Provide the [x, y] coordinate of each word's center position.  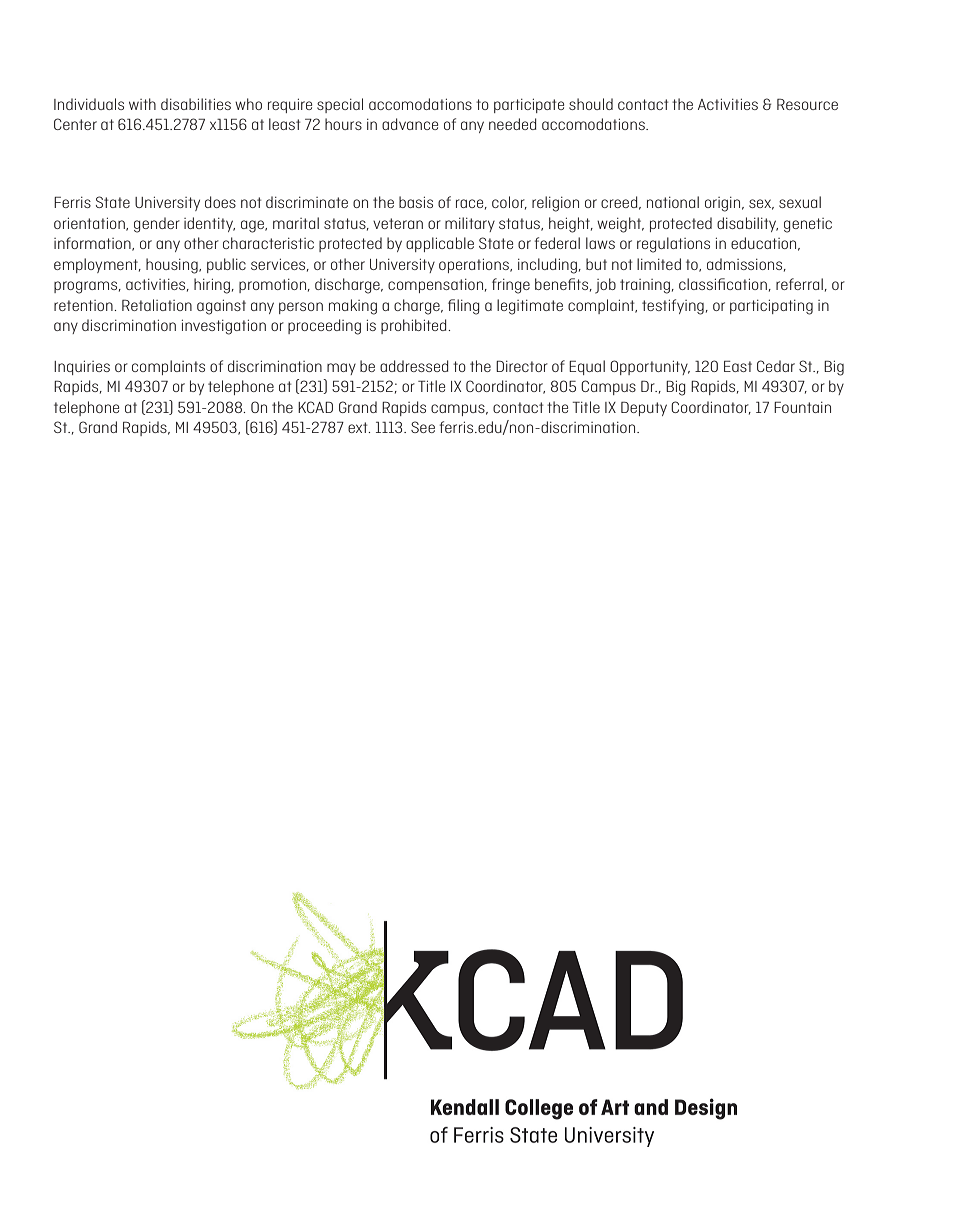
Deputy [644, 408]
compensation [437, 286]
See [423, 427]
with [142, 104]
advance [410, 124]
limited [659, 264]
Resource [807, 104]
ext [359, 427]
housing [173, 266]
